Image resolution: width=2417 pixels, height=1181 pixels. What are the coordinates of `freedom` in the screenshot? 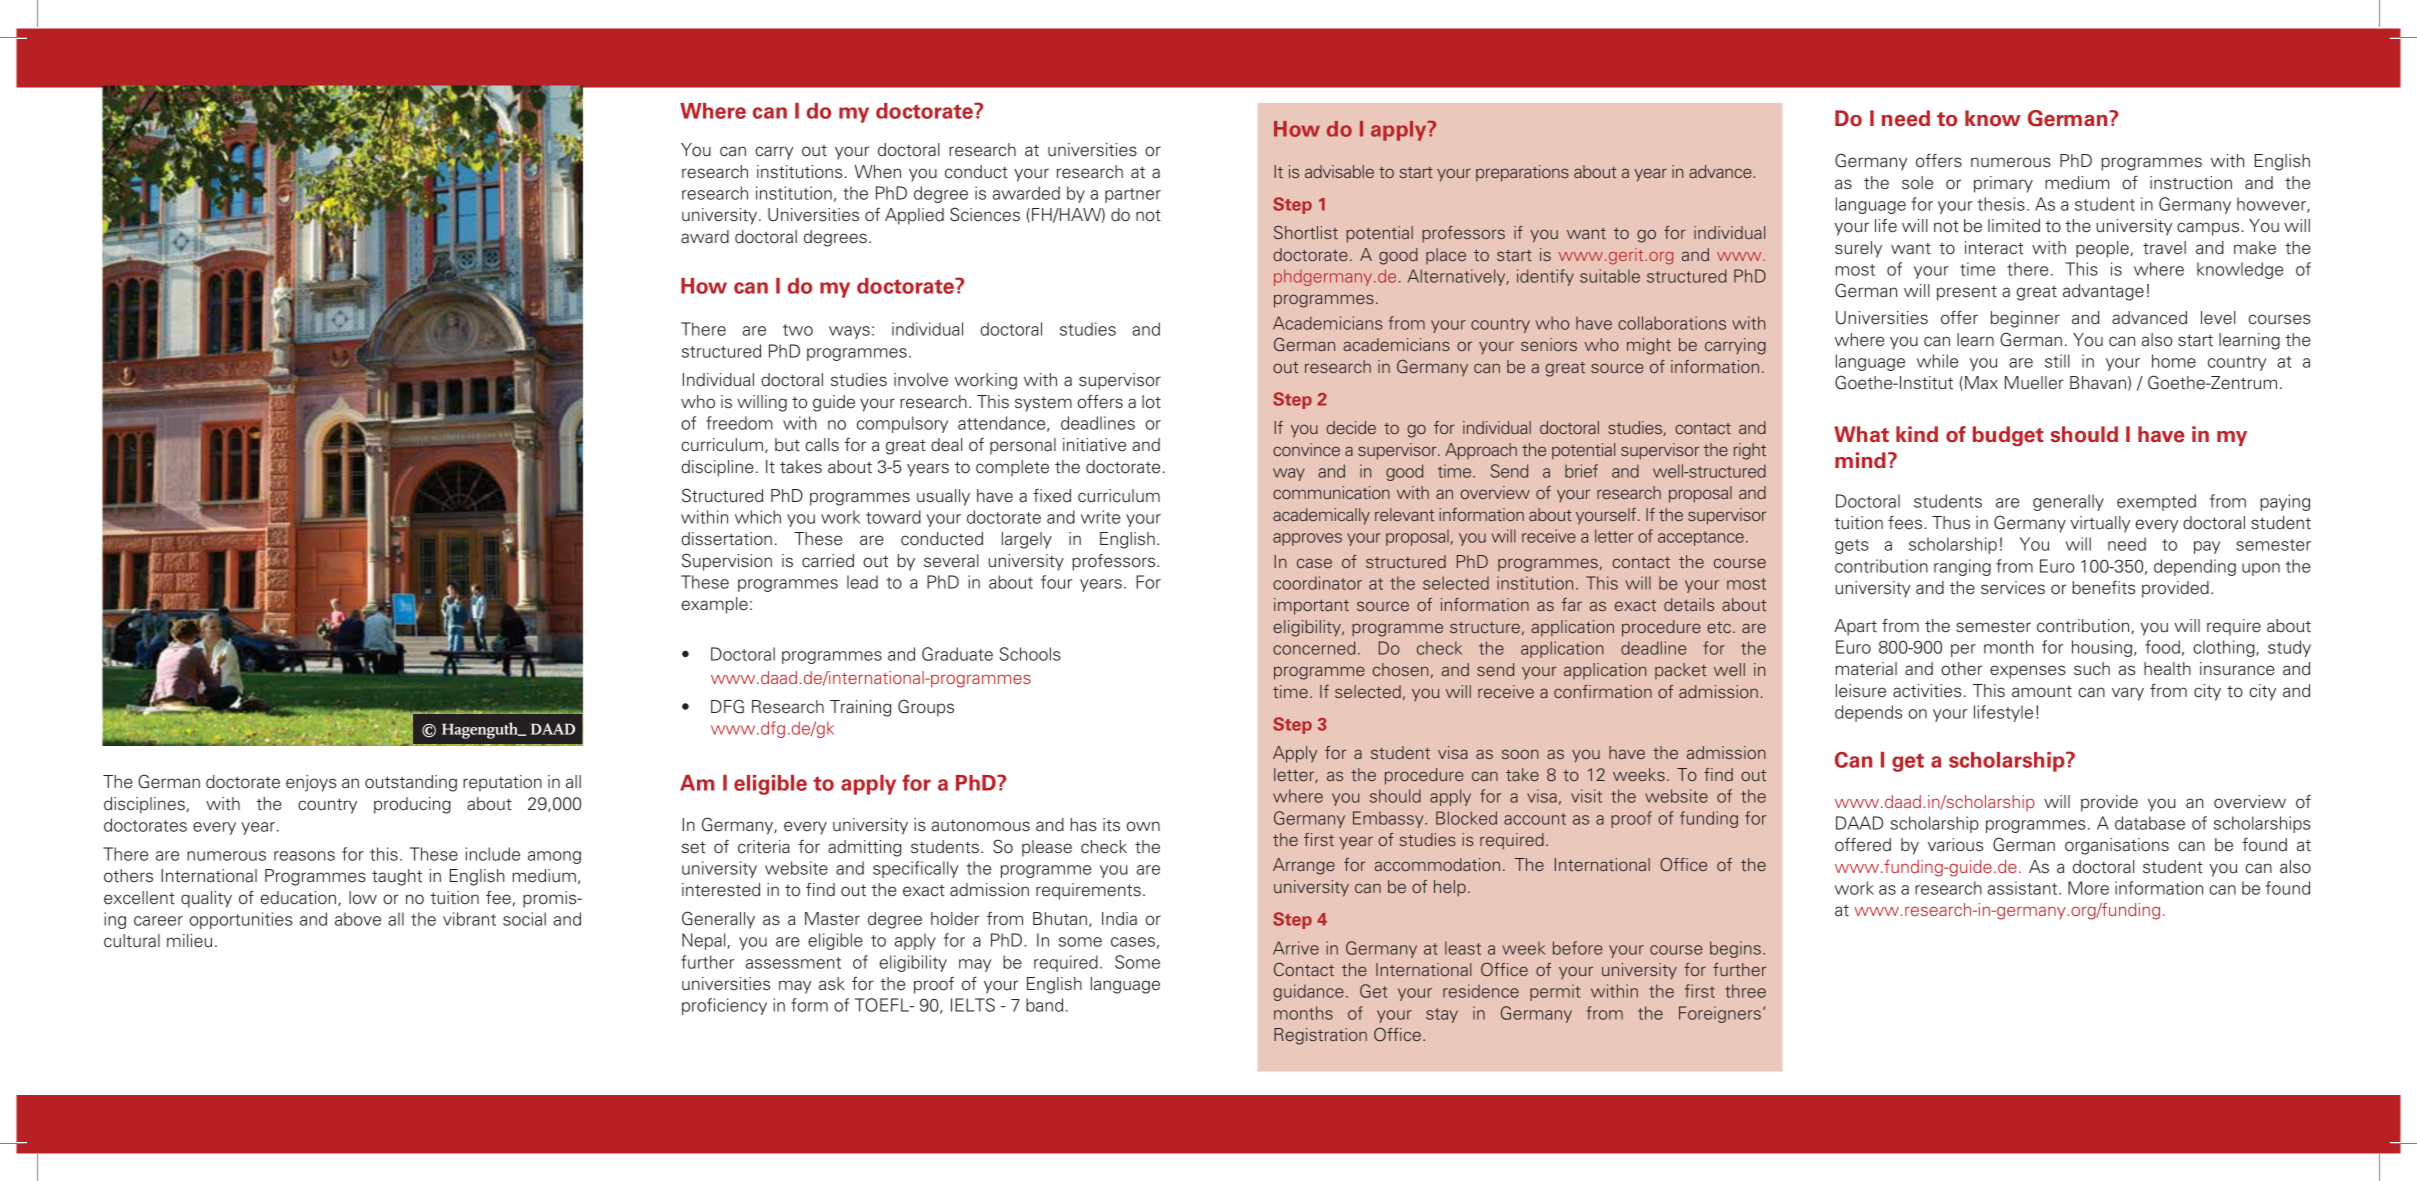 It's located at (739, 423).
